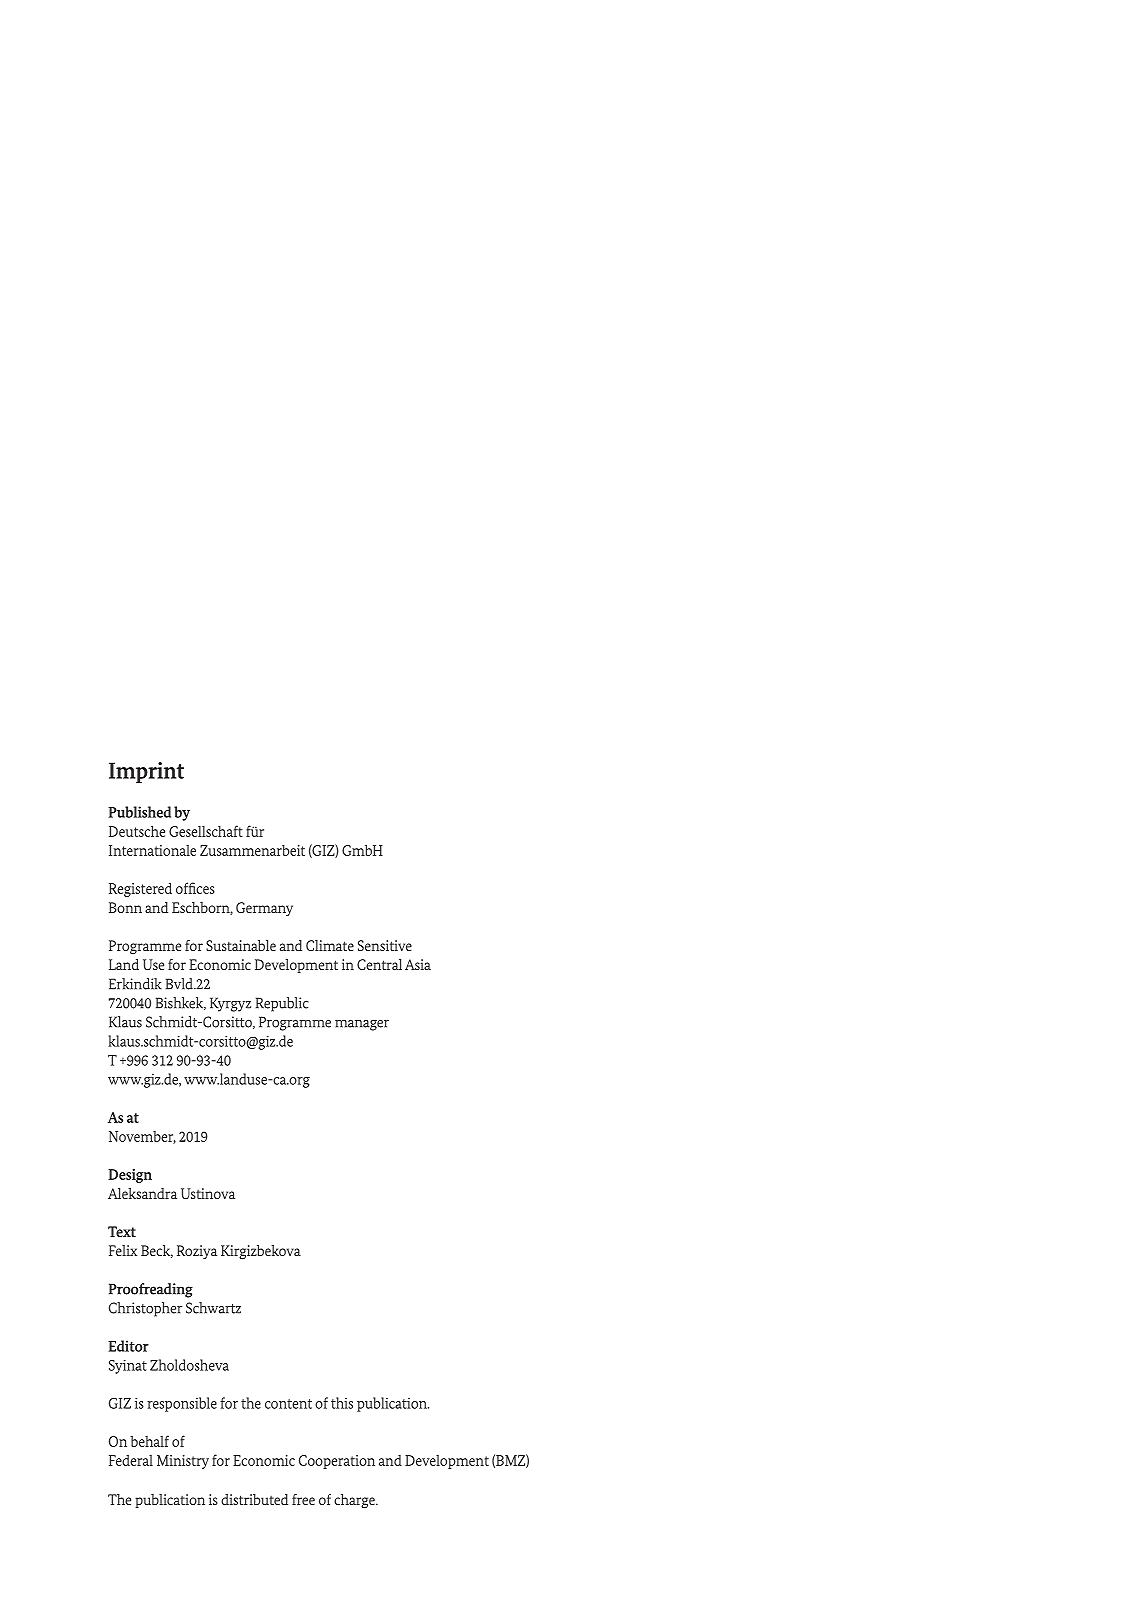 The image size is (1135, 1605). What do you see at coordinates (146, 772) in the screenshot?
I see `Imprint` at bounding box center [146, 772].
